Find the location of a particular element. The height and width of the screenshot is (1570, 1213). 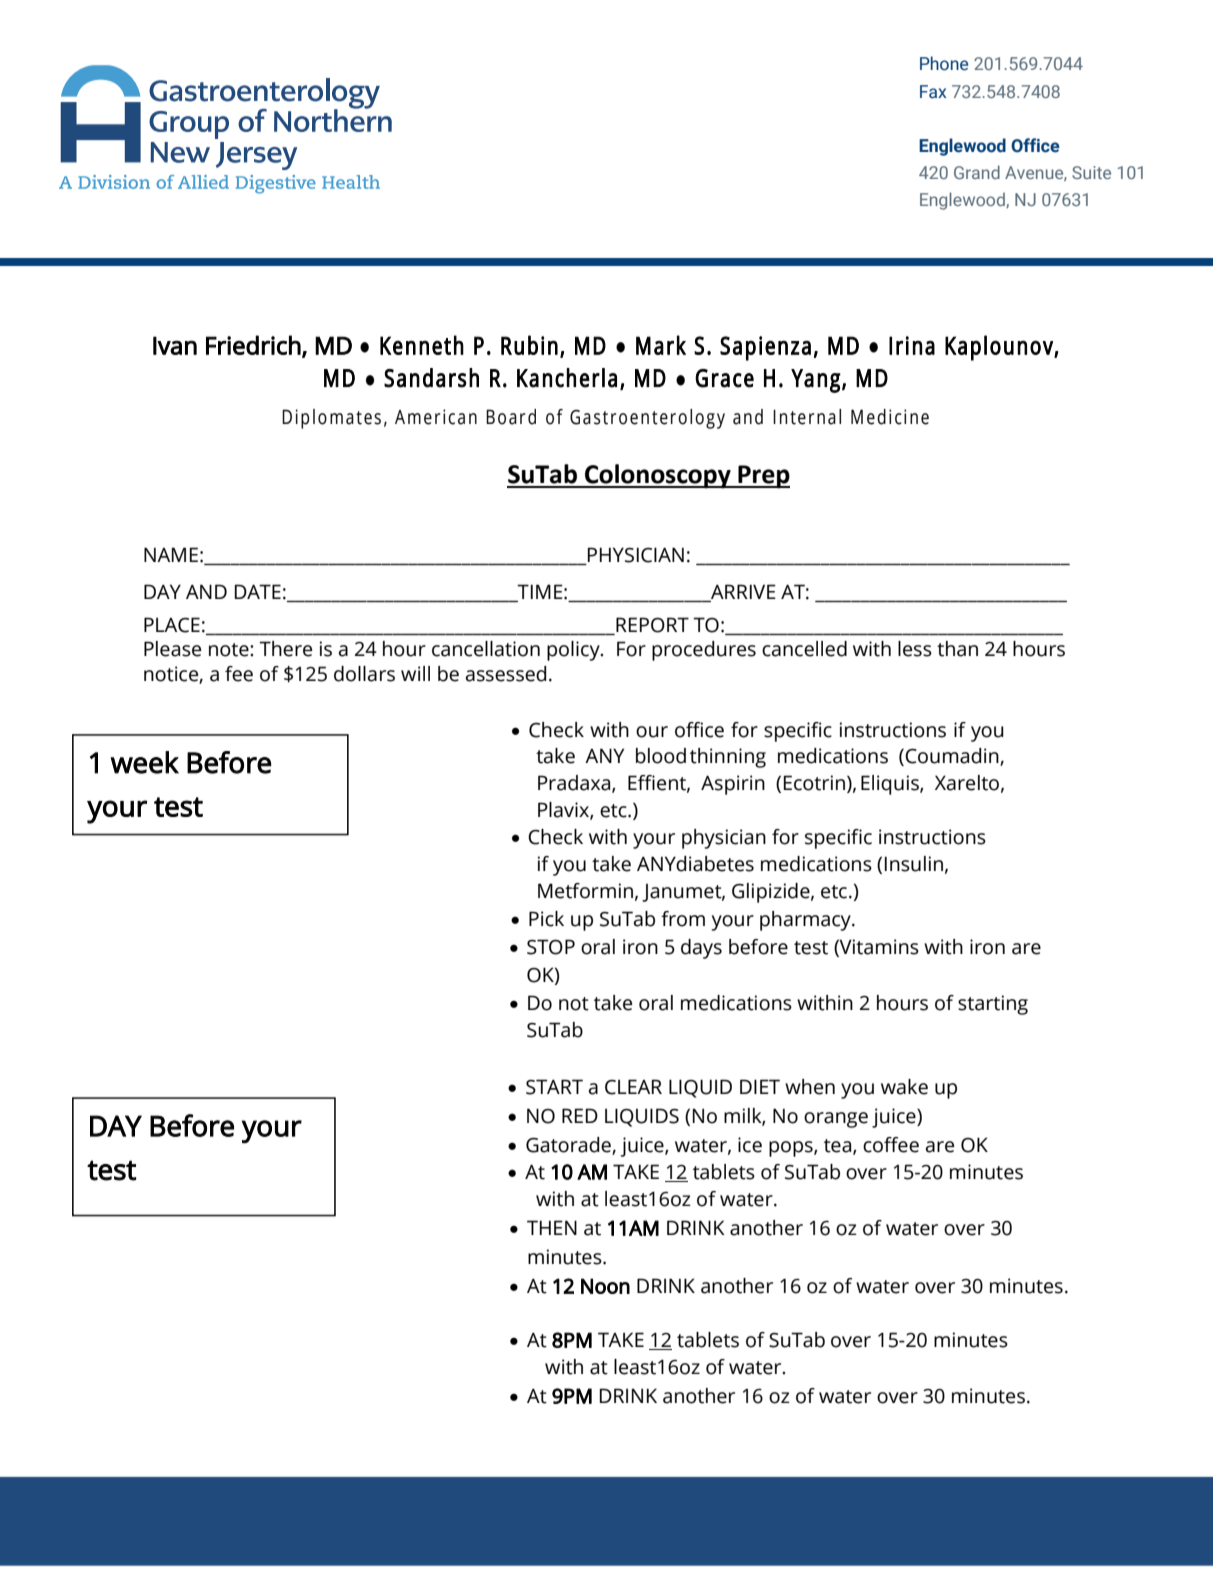

Friedrich is located at coordinates (253, 345).
